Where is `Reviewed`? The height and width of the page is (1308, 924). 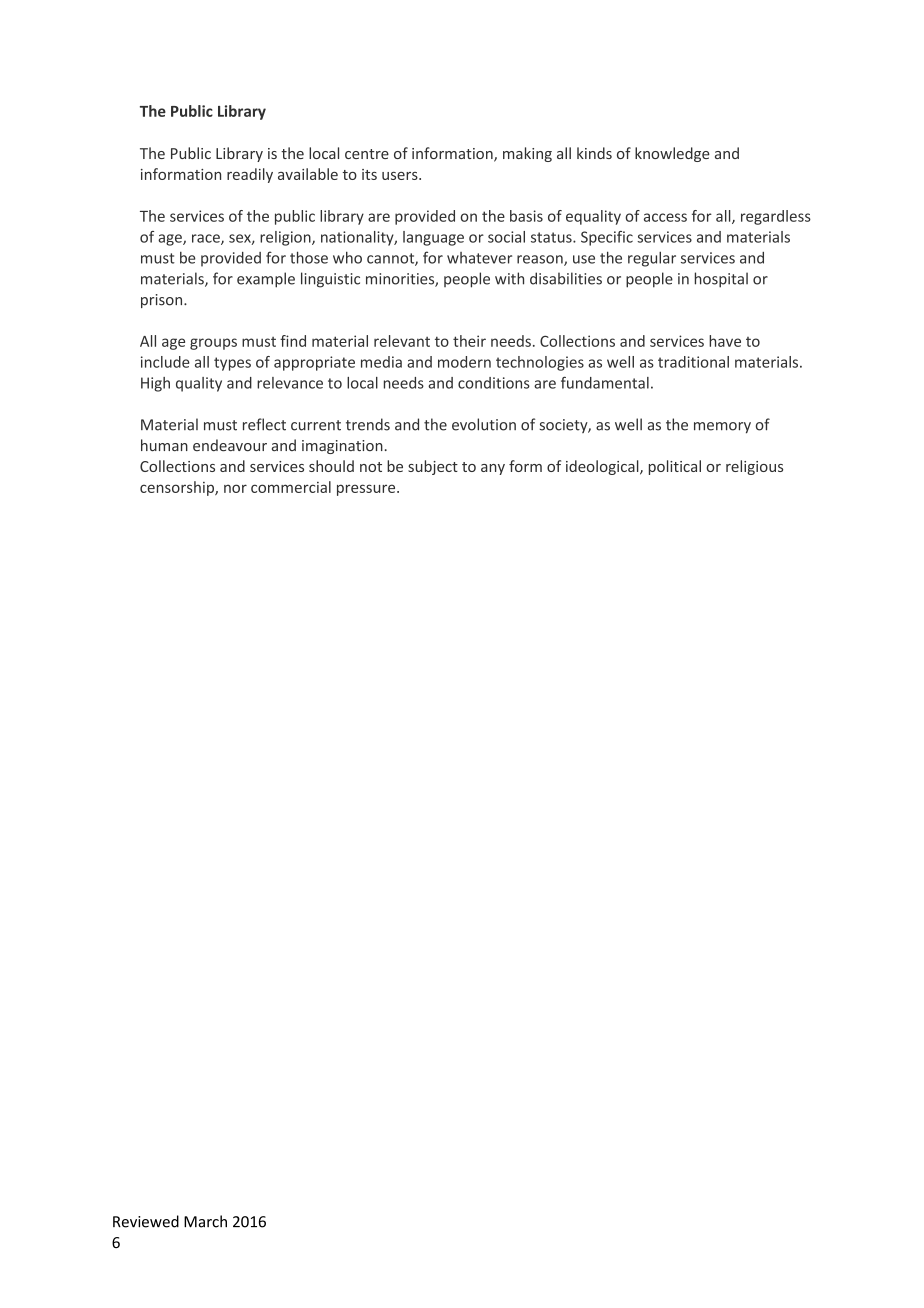
Reviewed is located at coordinates (146, 1221).
